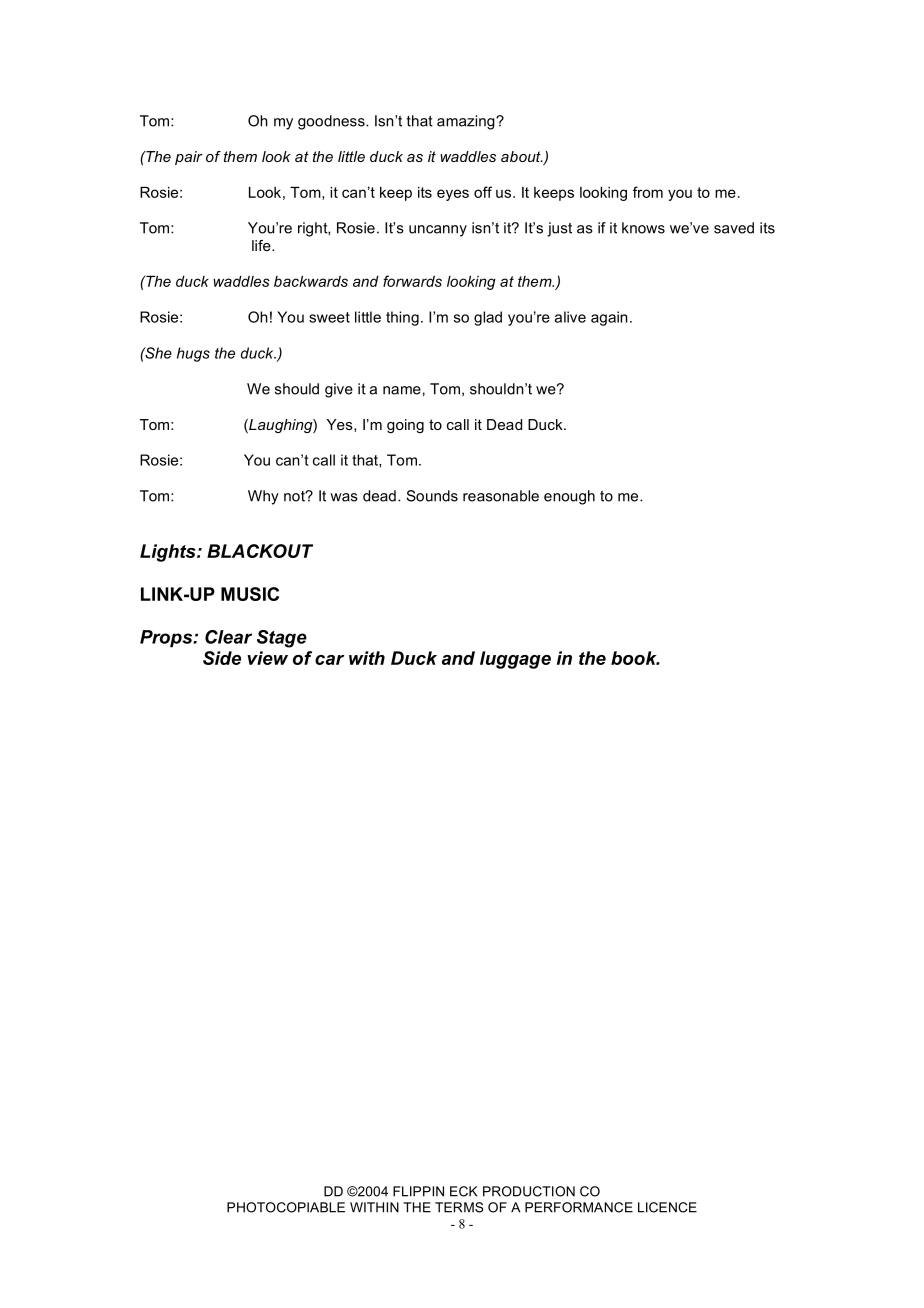  I want to click on hugs, so click(193, 354).
